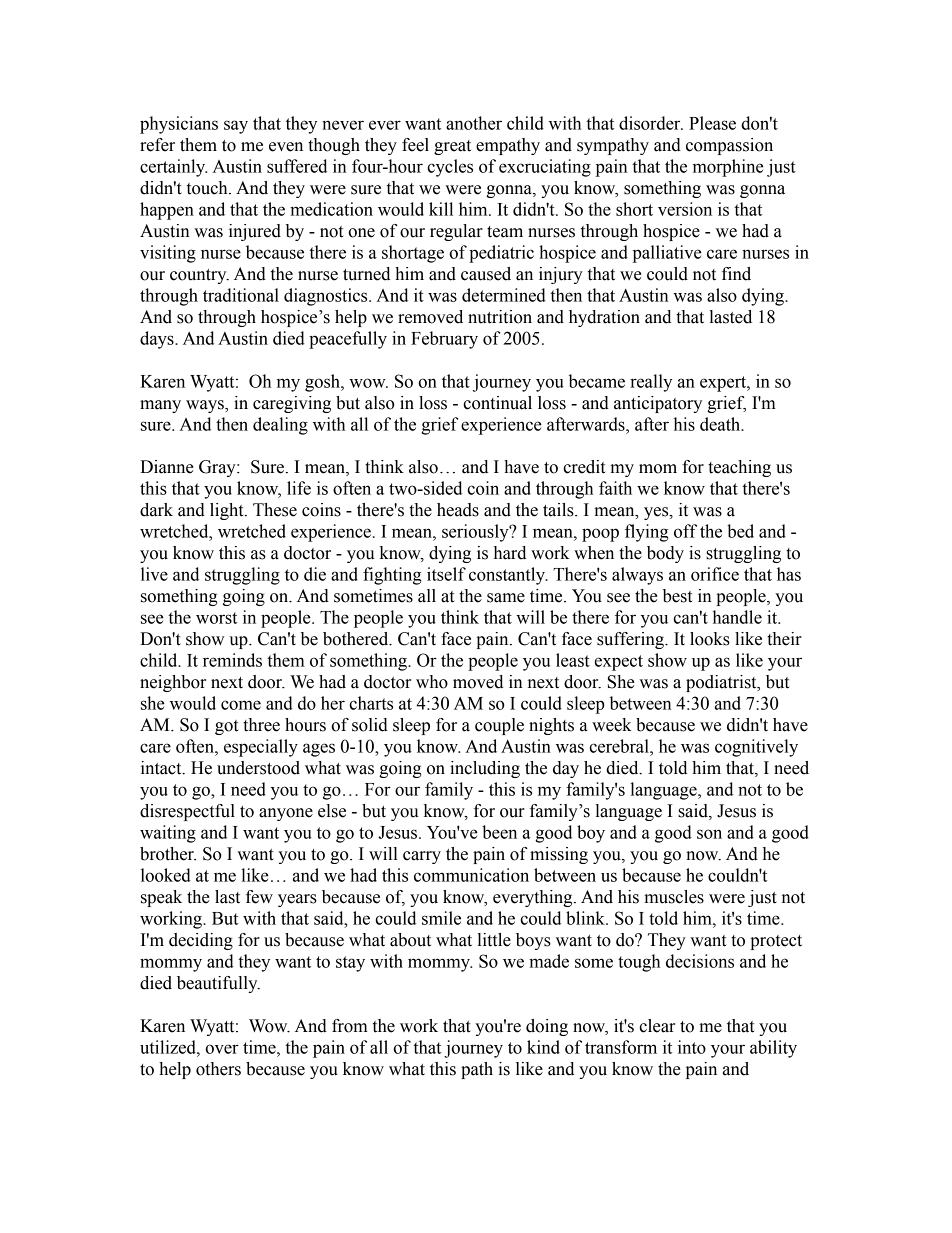 This page has height=1233, width=952. Describe the element at coordinates (506, 598) in the page. I see `same` at that location.
